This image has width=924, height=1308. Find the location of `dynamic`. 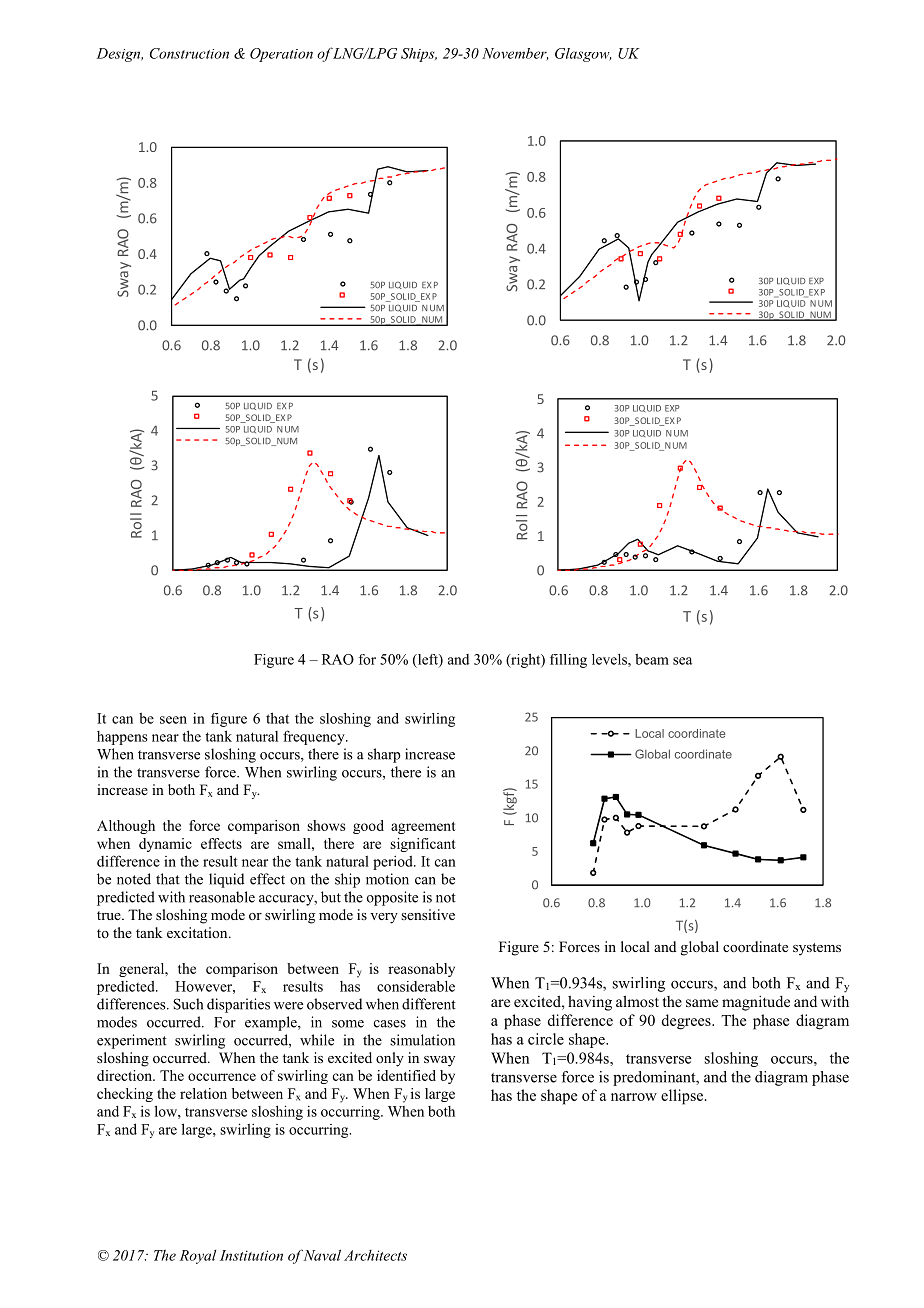

dynamic is located at coordinates (165, 845).
